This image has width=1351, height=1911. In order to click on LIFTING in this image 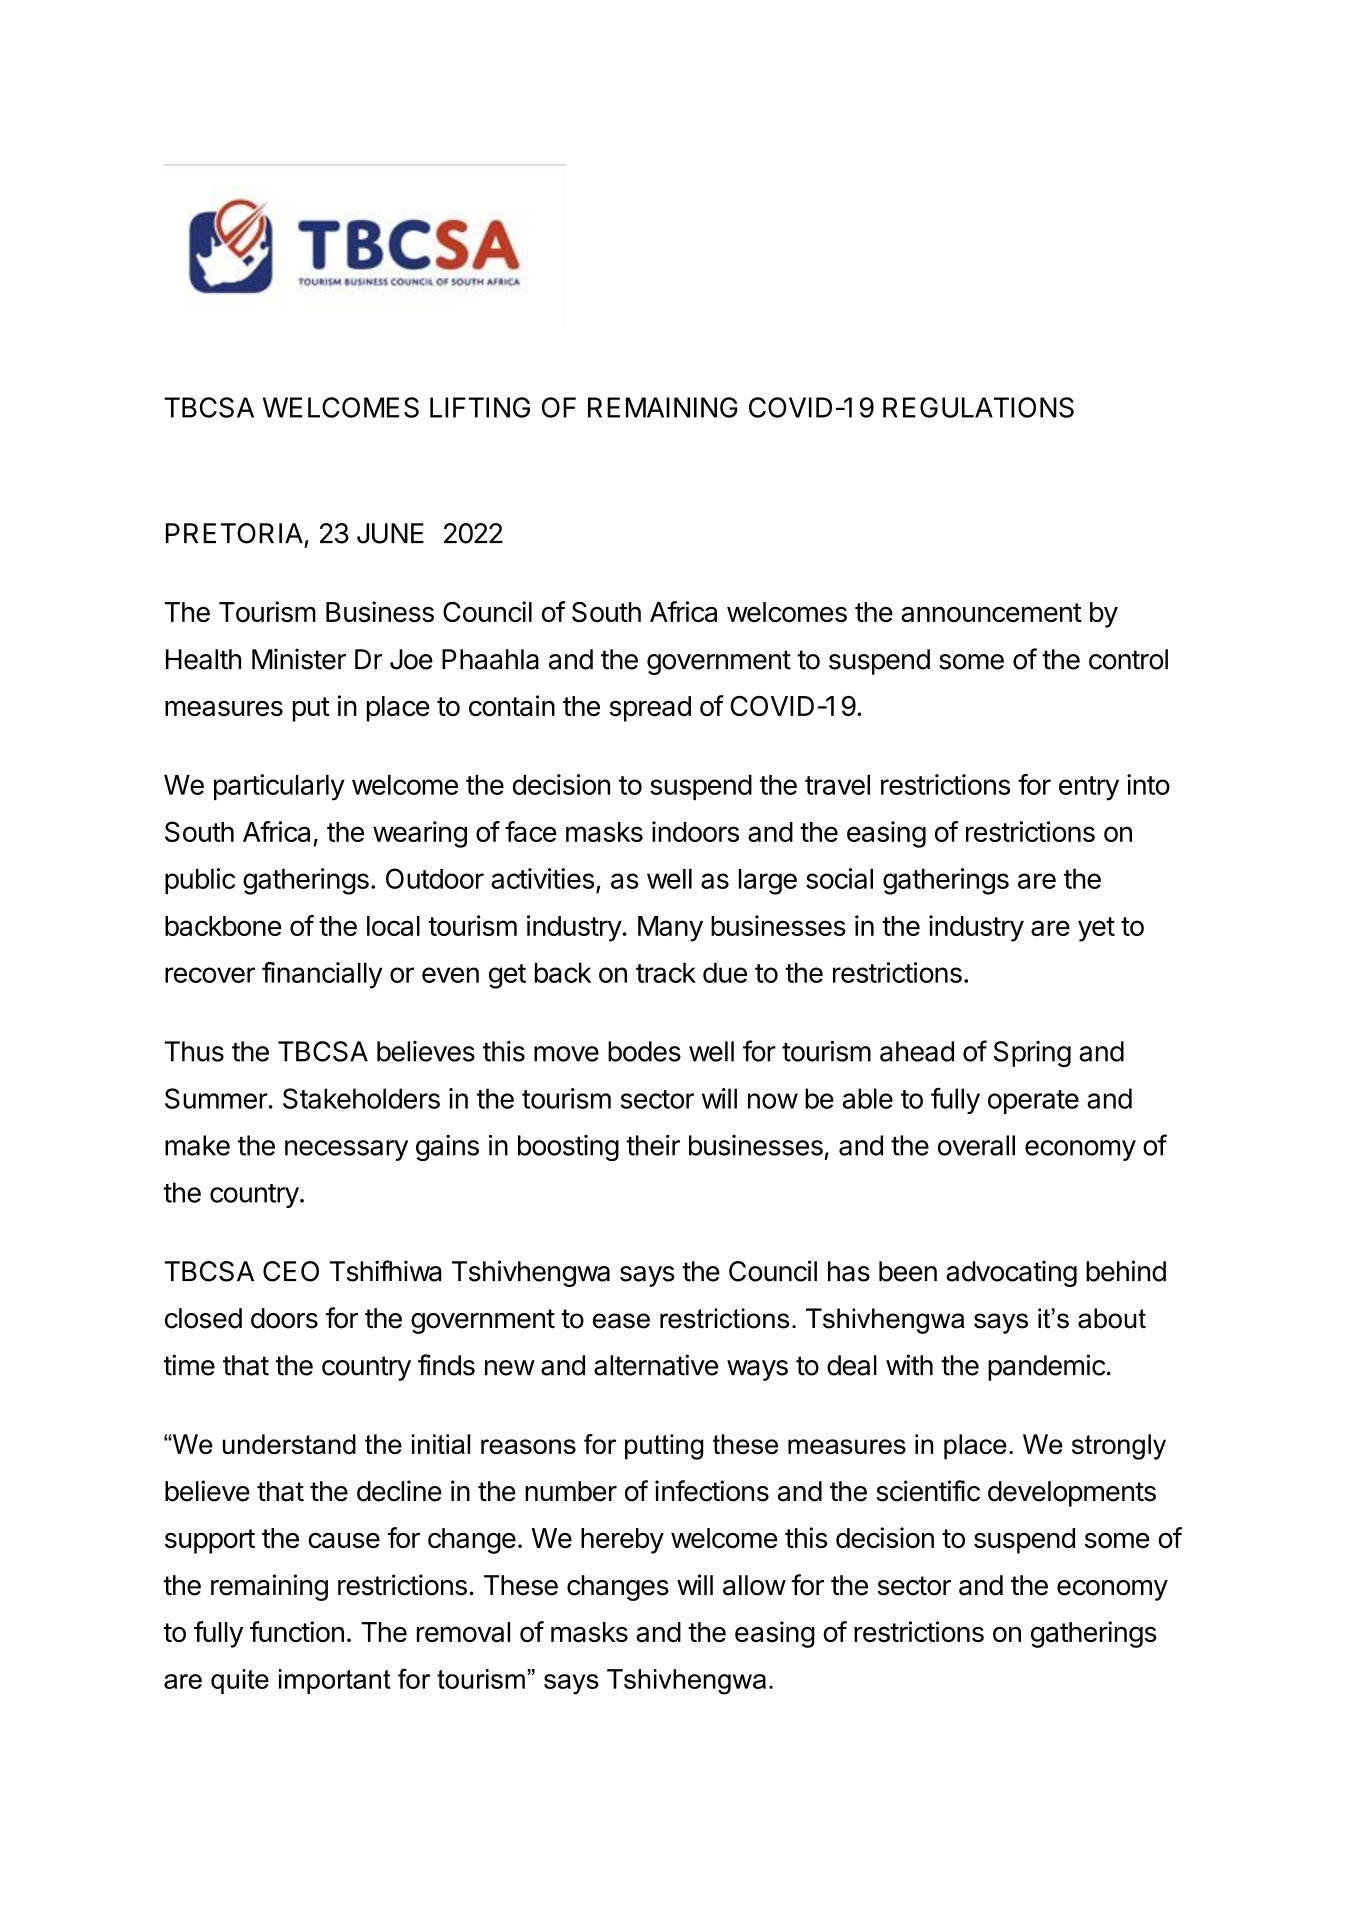, I will do `click(480, 407)`.
